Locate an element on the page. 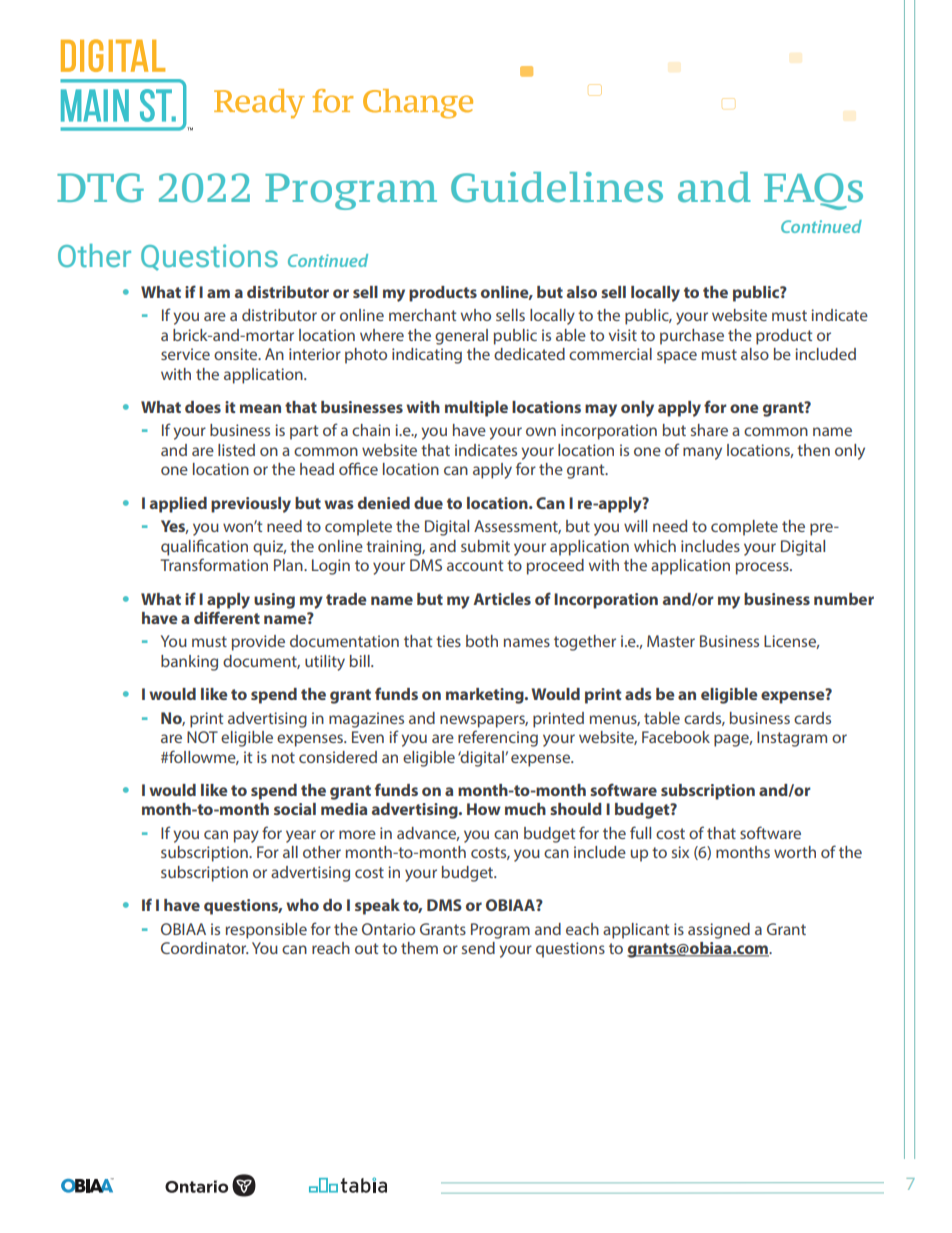  DTG is located at coordinates (100, 188).
